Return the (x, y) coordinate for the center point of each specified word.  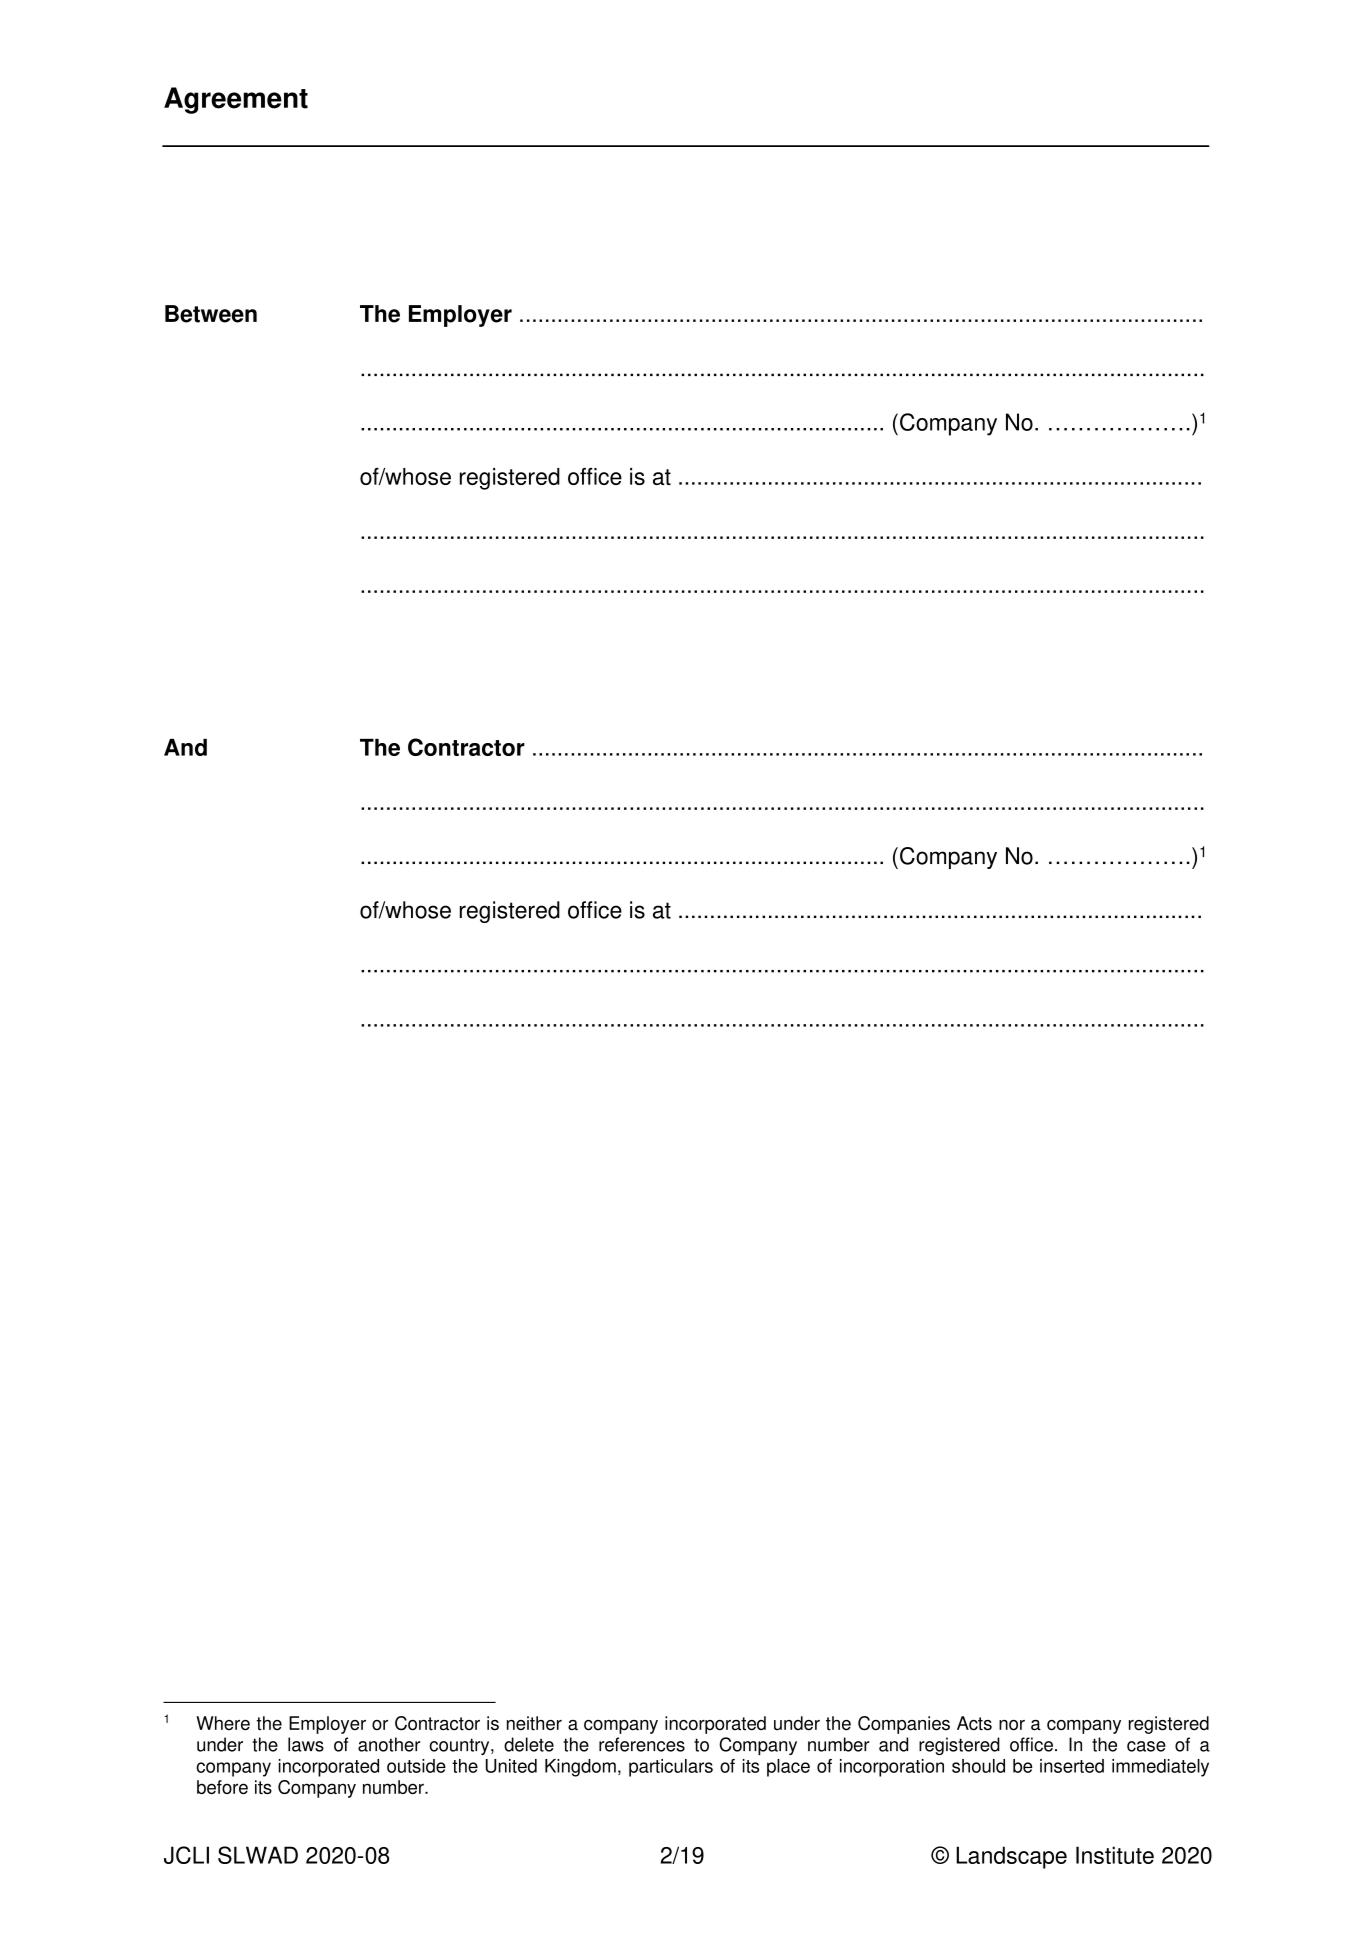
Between (211, 314)
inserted (1072, 1766)
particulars (671, 1768)
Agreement (236, 100)
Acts (974, 1723)
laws (306, 1744)
